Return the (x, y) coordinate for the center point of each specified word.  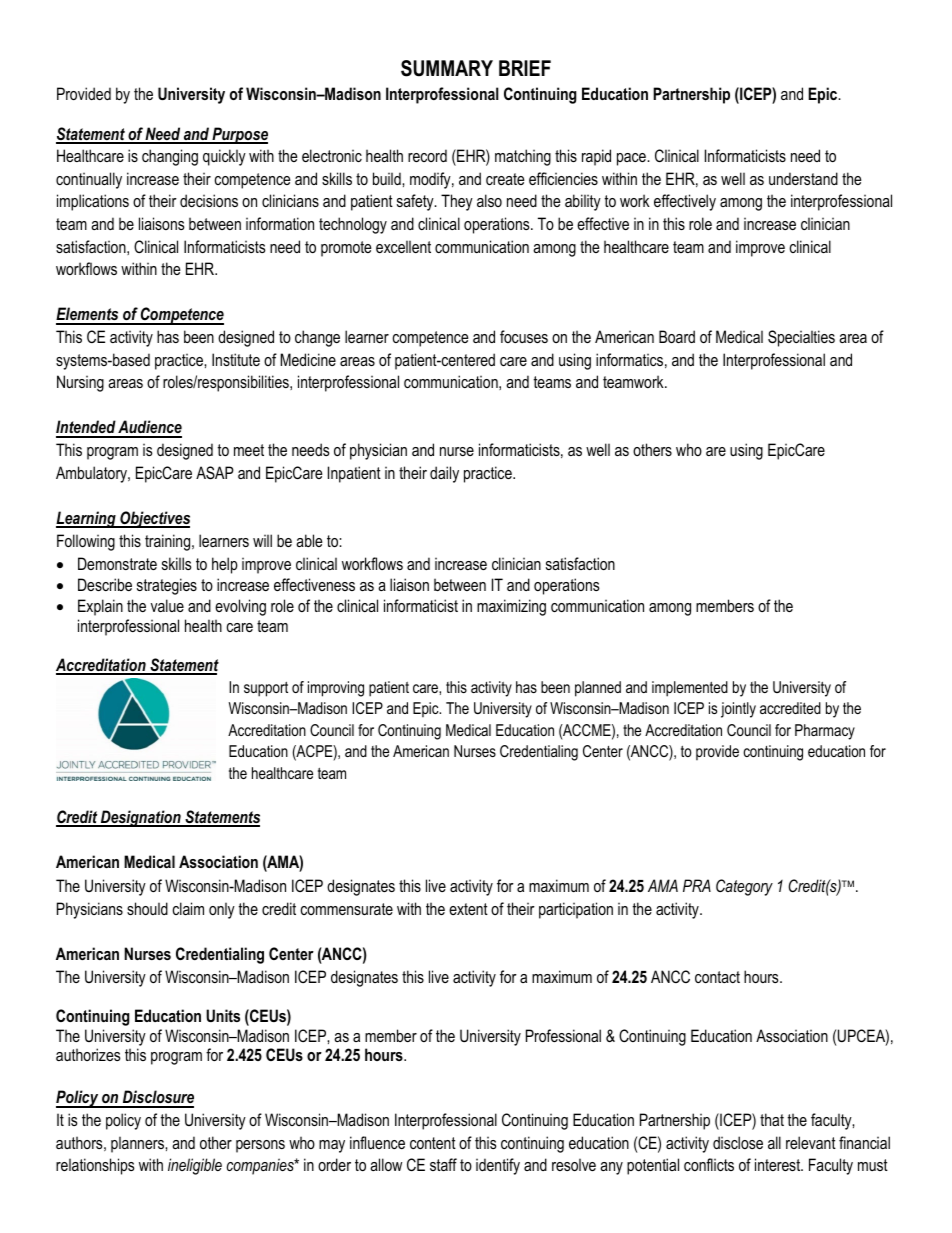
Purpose (239, 135)
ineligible (195, 1166)
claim (188, 908)
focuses (524, 336)
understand (803, 178)
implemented (690, 689)
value (167, 605)
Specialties (801, 338)
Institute (236, 359)
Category (744, 887)
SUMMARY (447, 68)
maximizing (511, 607)
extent (468, 909)
